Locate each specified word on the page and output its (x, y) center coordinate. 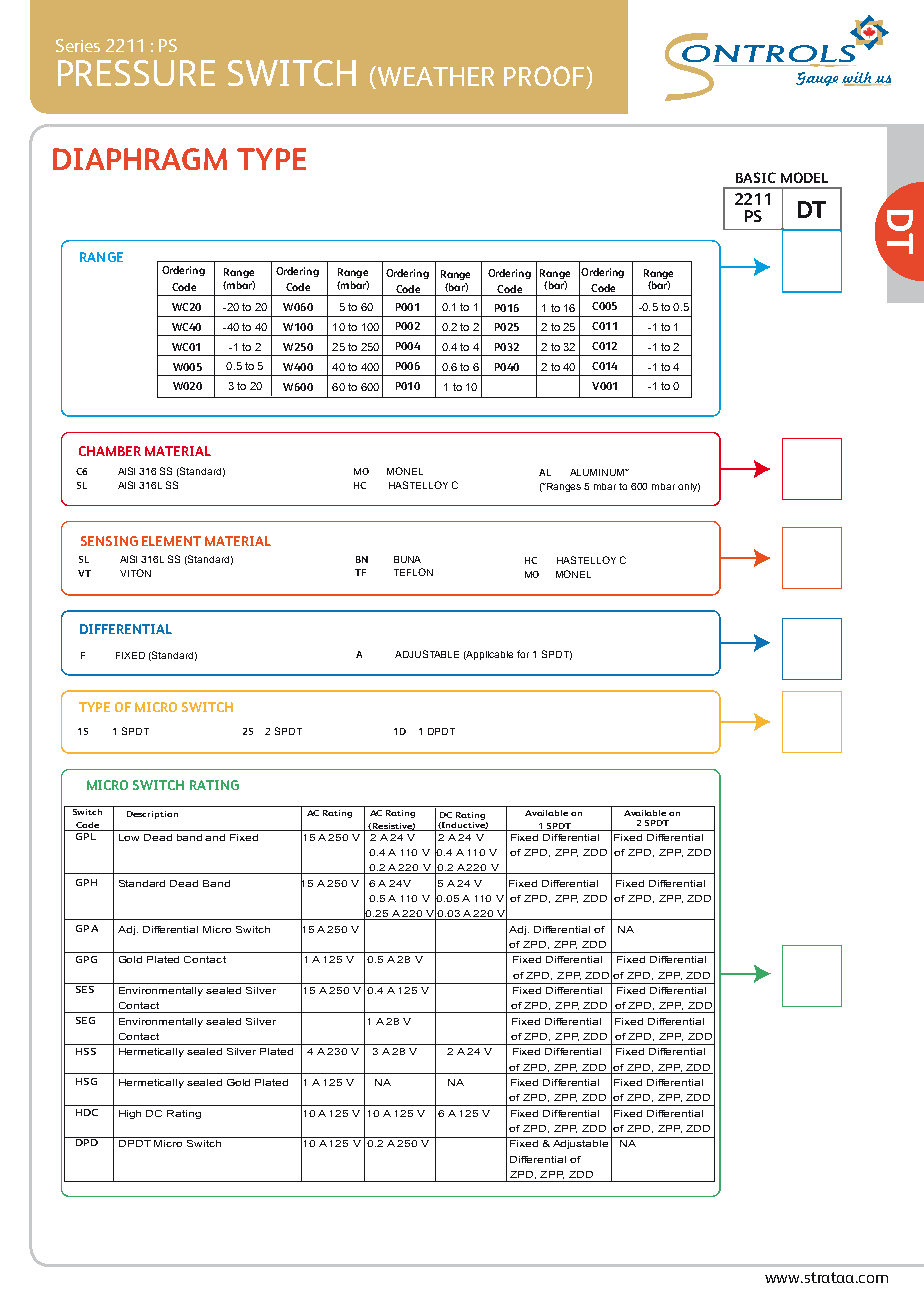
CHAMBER (110, 451)
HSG (86, 1081)
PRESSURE (136, 73)
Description (152, 815)
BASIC (756, 177)
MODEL (804, 177)
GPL (85, 835)
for (523, 654)
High (130, 1114)
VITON (135, 573)
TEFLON (413, 572)
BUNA (407, 559)
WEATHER (434, 77)
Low (129, 837)
